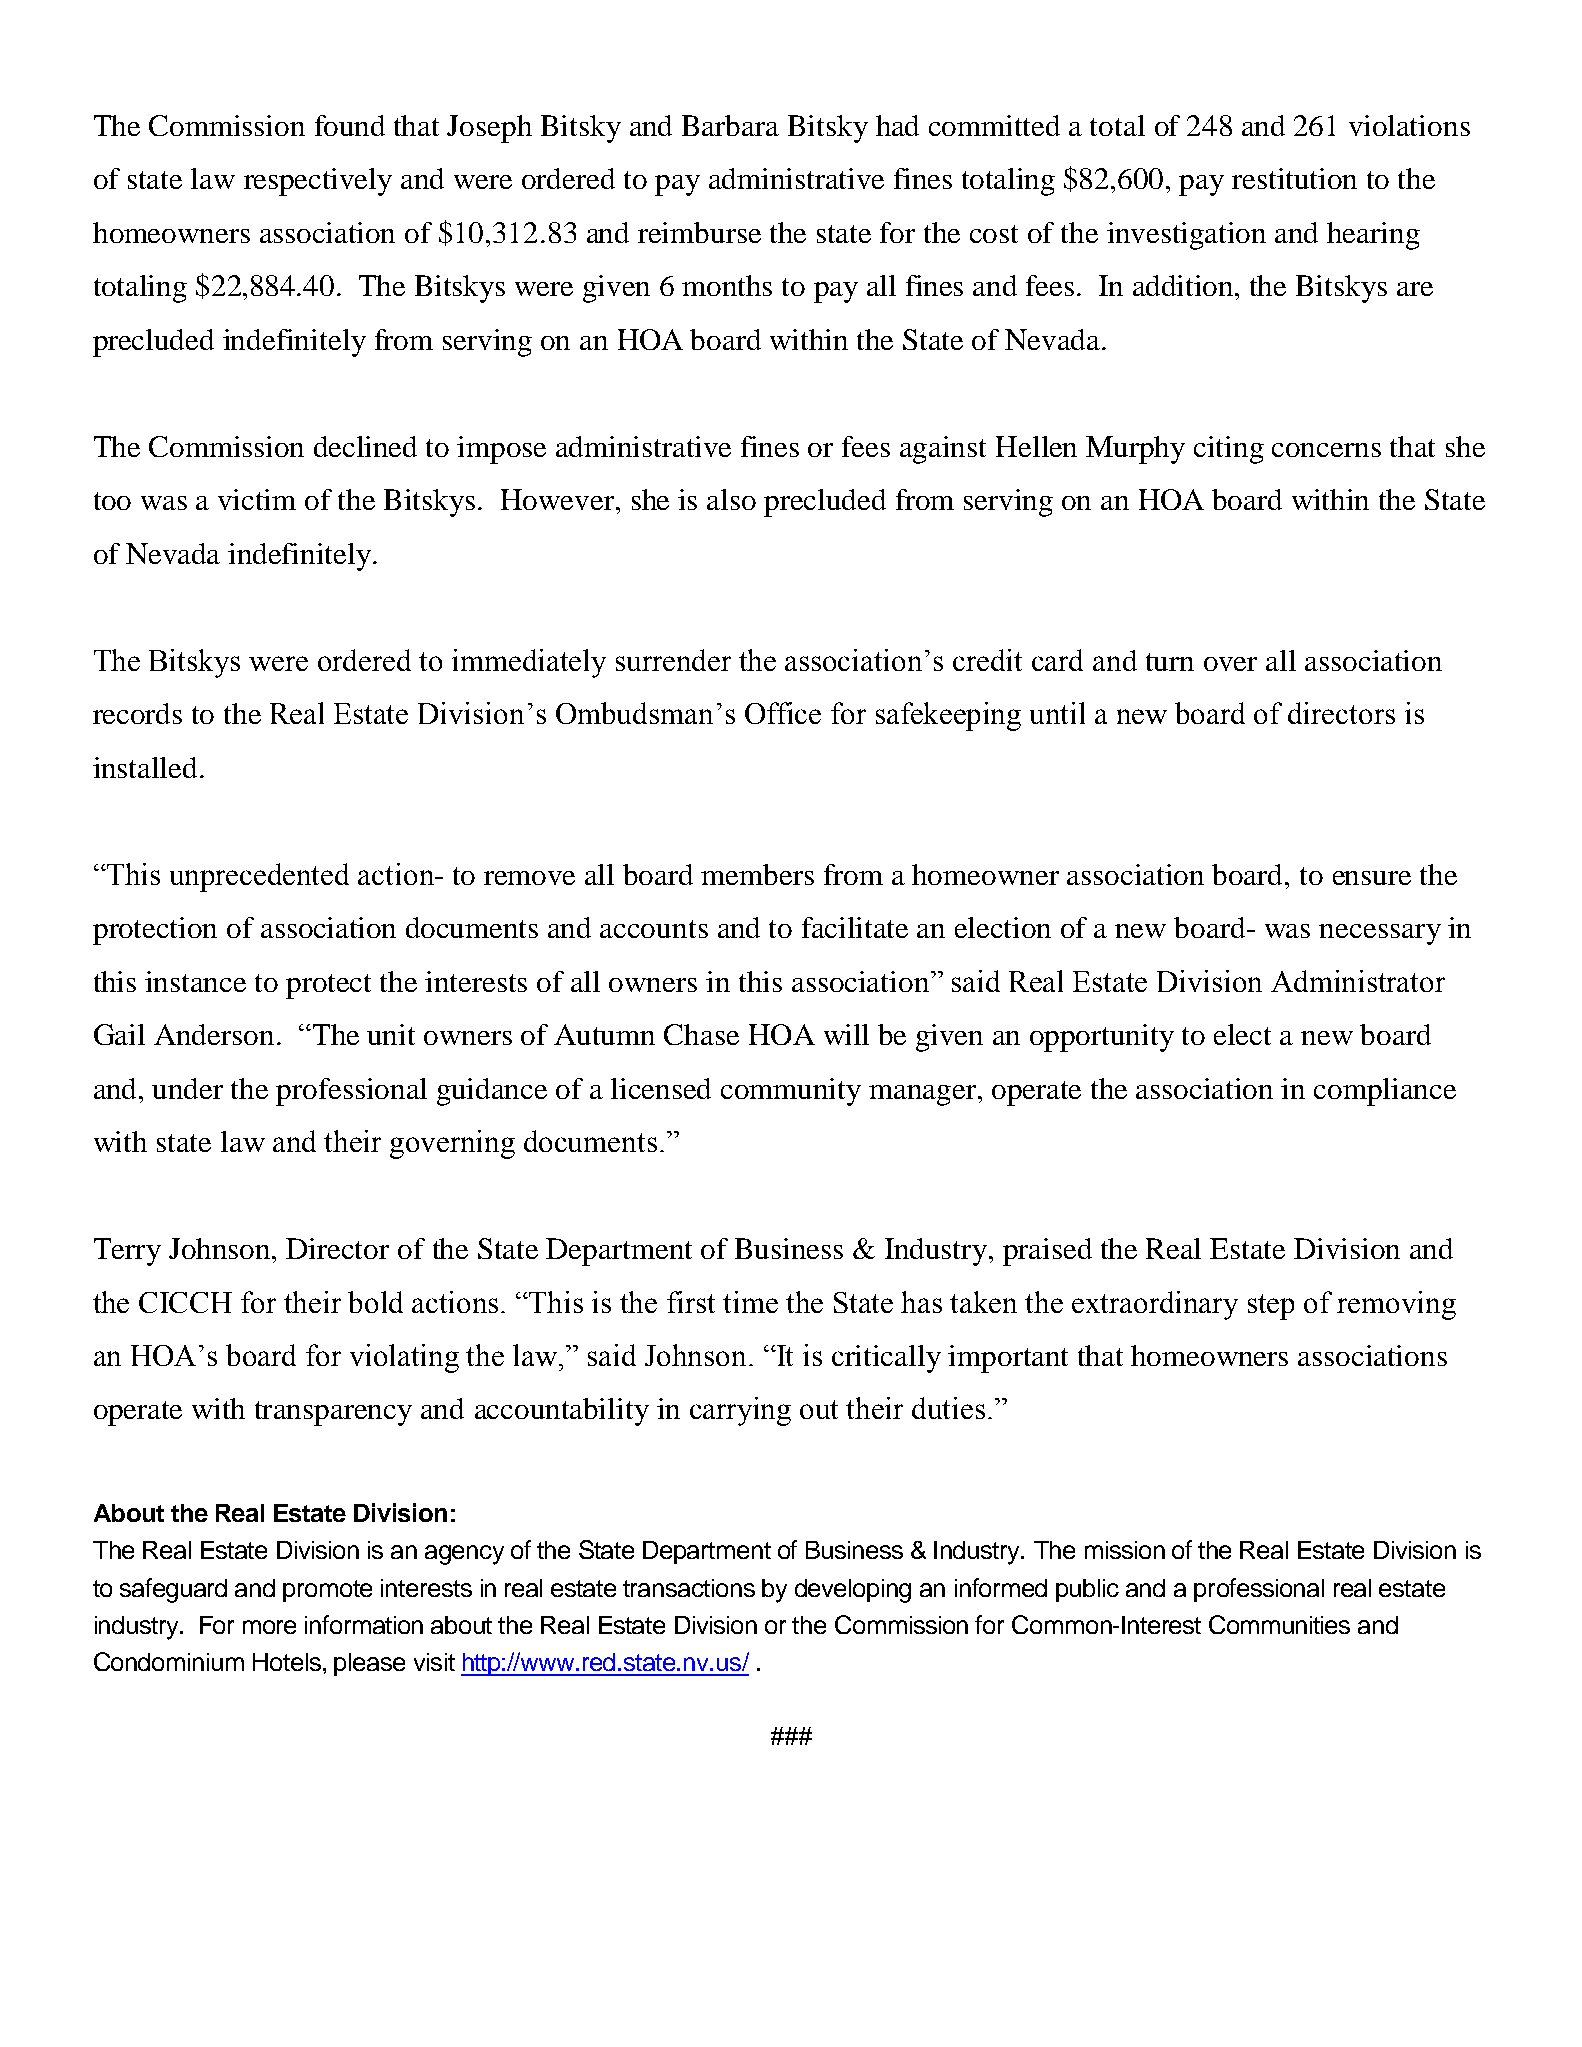 Image resolution: width=1582 pixels, height=2047 pixels. What do you see at coordinates (1170, 662) in the screenshot?
I see `turn` at bounding box center [1170, 662].
